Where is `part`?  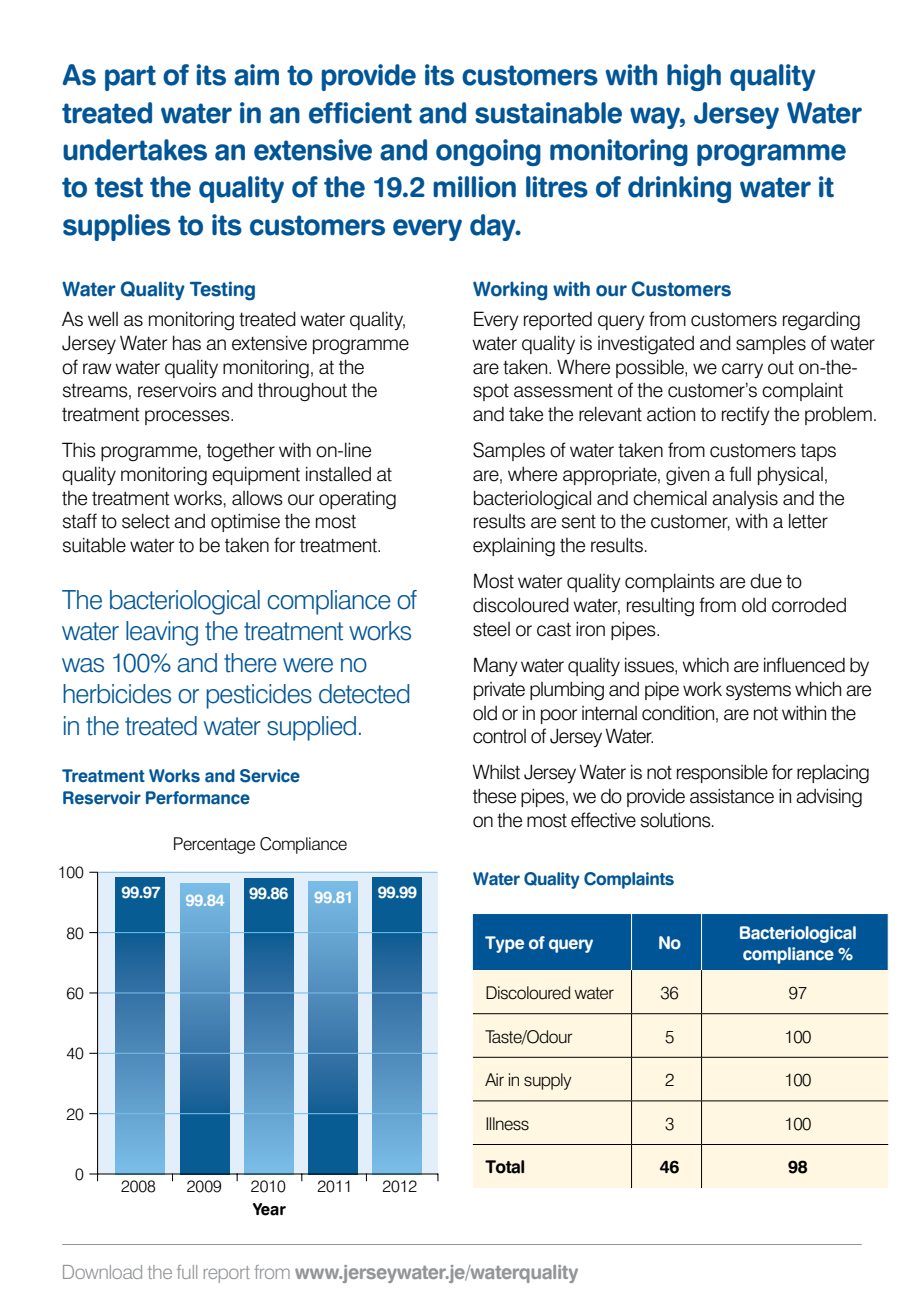
part is located at coordinates (130, 78).
